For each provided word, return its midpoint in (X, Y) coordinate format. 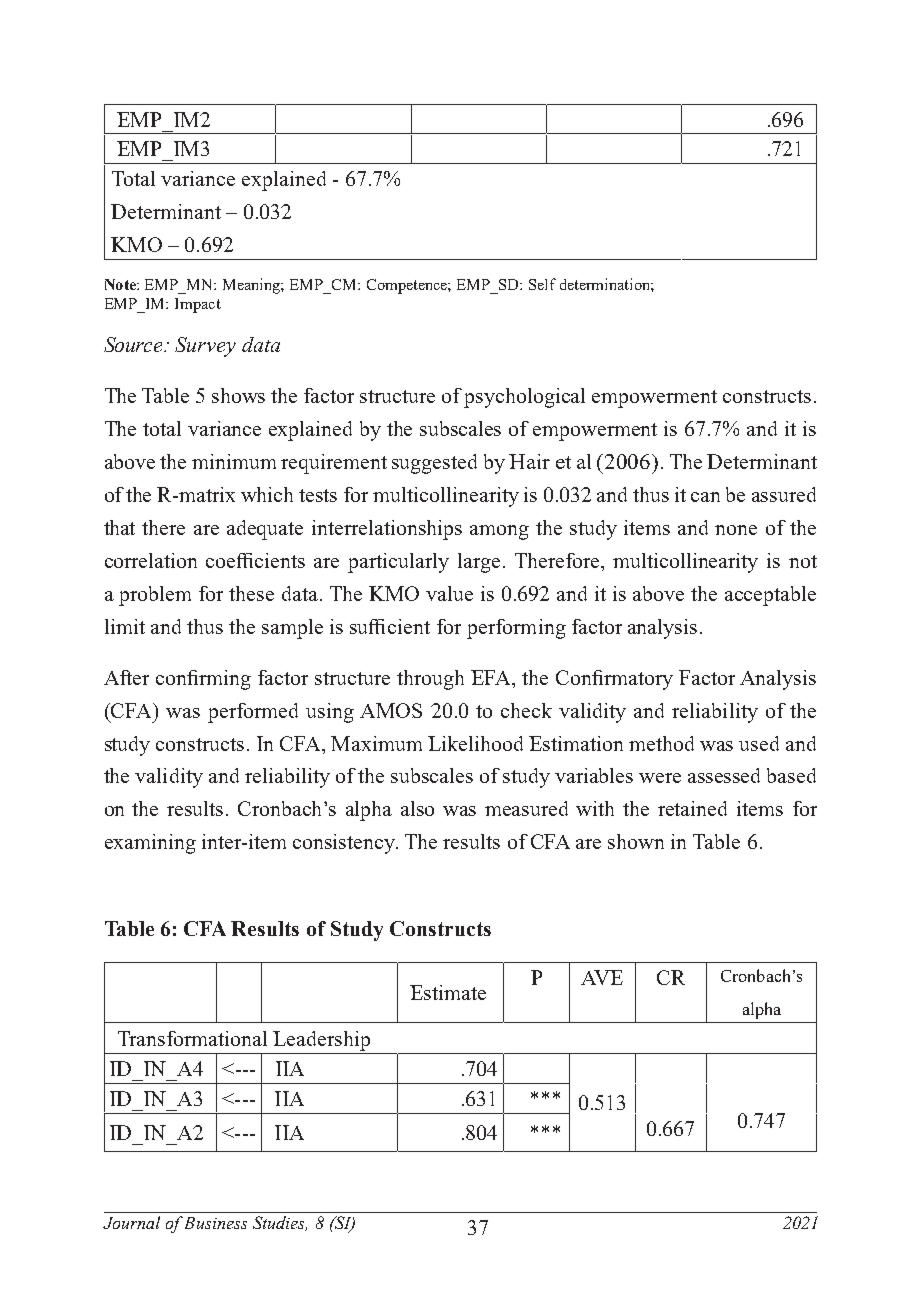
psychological (524, 398)
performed (253, 713)
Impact (198, 305)
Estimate (448, 992)
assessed (724, 775)
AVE (602, 977)
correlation (151, 560)
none (736, 530)
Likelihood (475, 743)
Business (216, 1223)
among (499, 532)
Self (542, 284)
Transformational (192, 1038)
